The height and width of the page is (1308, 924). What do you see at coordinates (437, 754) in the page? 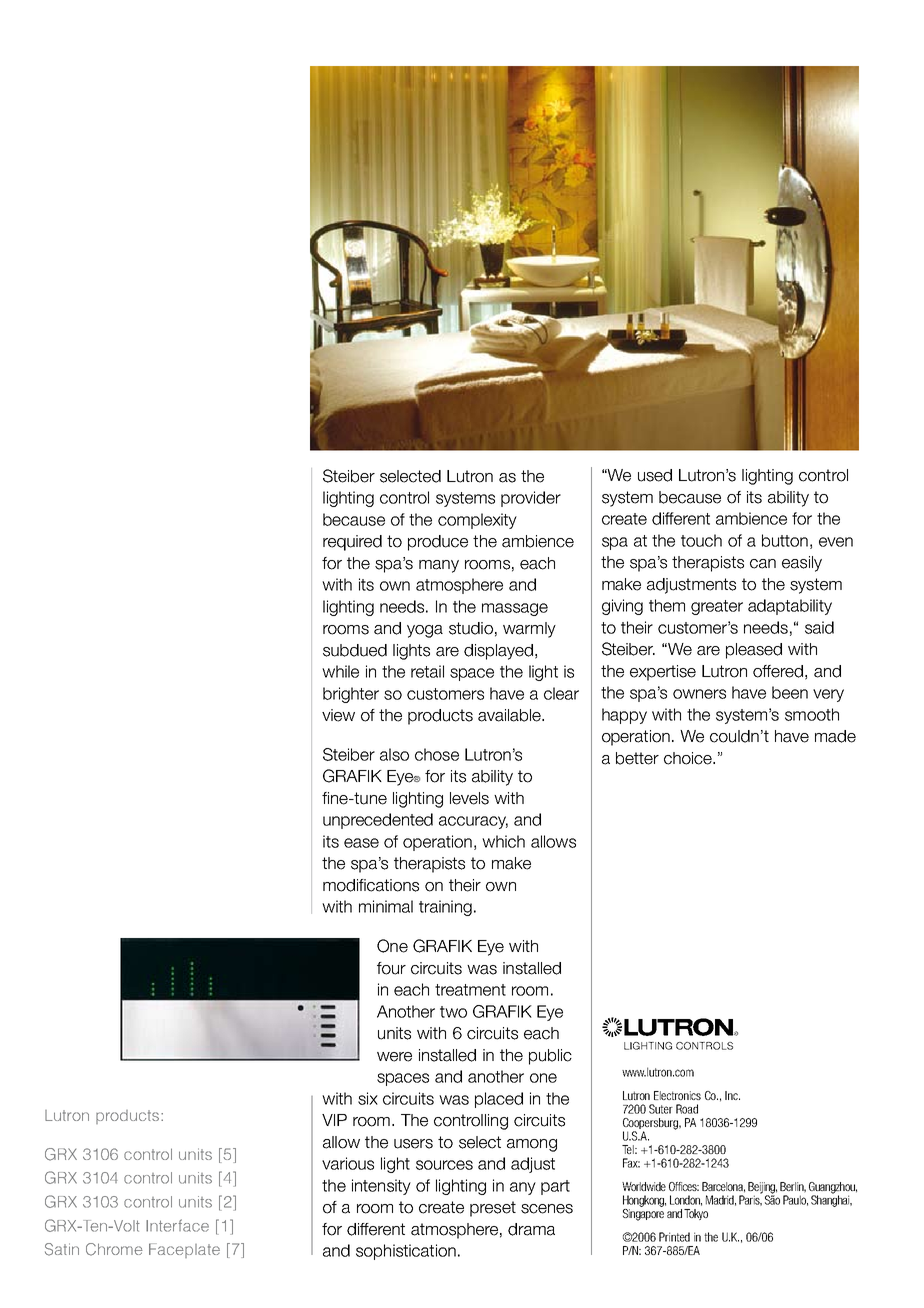
I see `chose` at bounding box center [437, 754].
